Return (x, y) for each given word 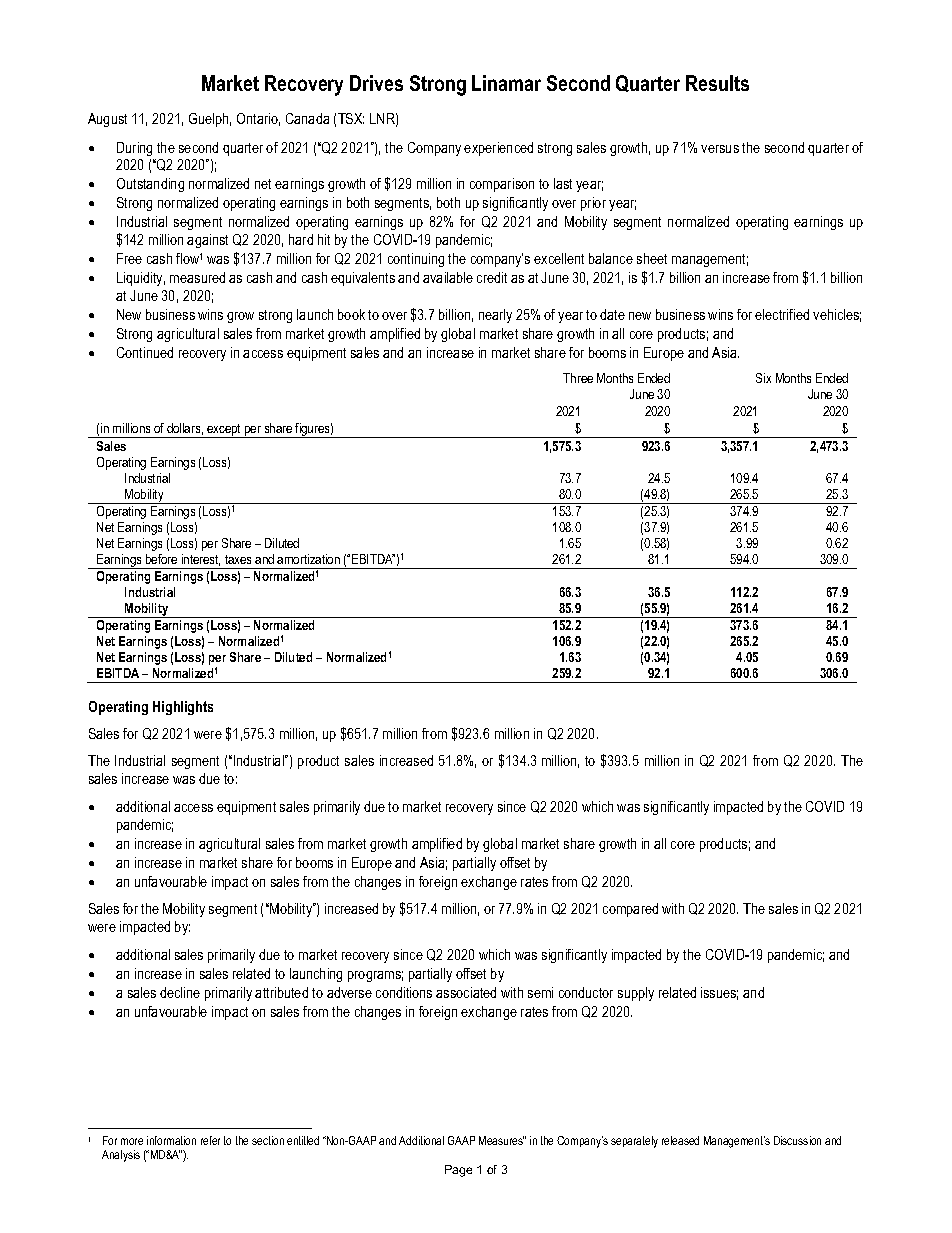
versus (720, 149)
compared (630, 910)
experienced (498, 149)
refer (210, 1140)
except (224, 431)
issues (719, 993)
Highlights (183, 708)
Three (578, 378)
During (134, 149)
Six (763, 378)
